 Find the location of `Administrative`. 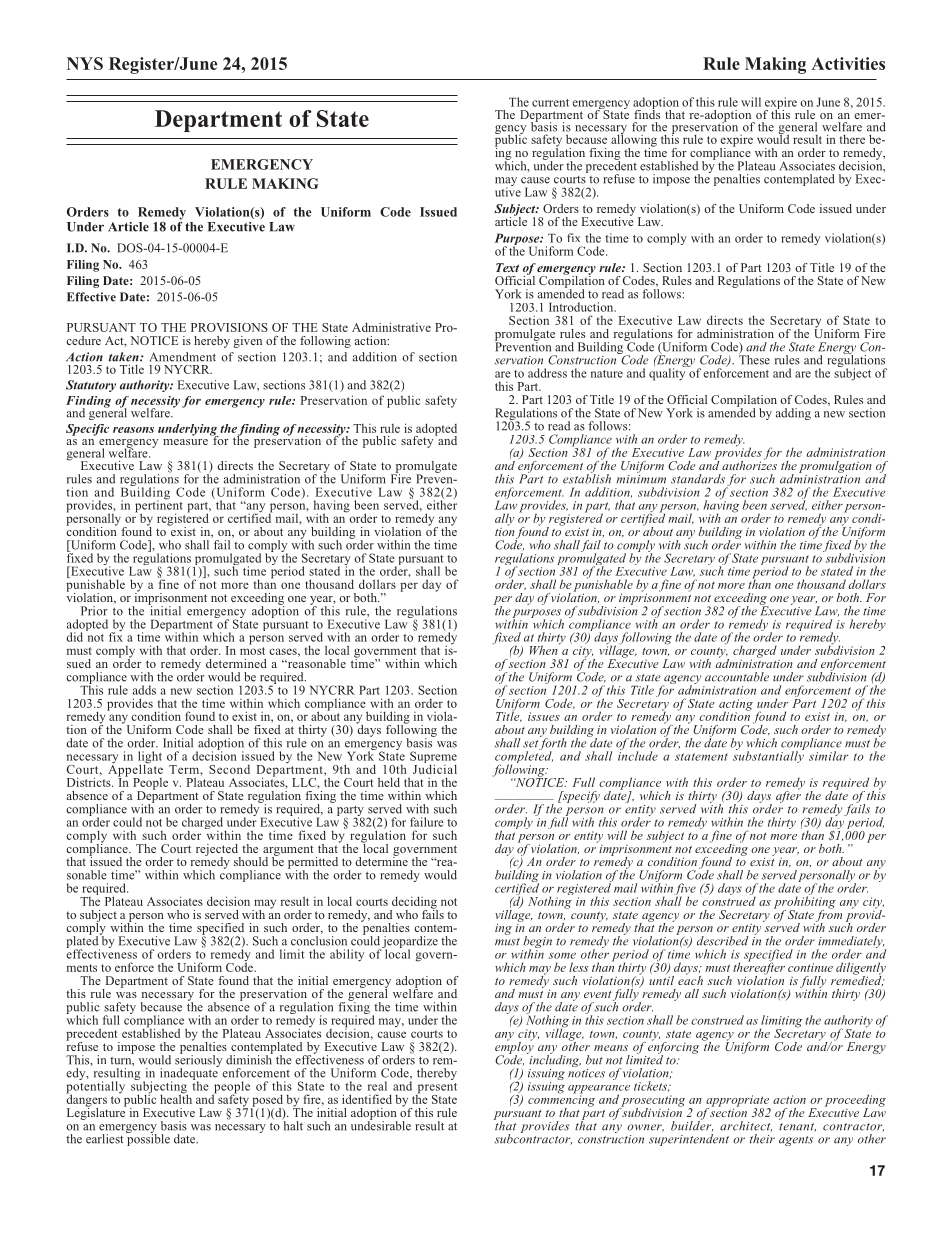

Administrative is located at coordinates (391, 327).
